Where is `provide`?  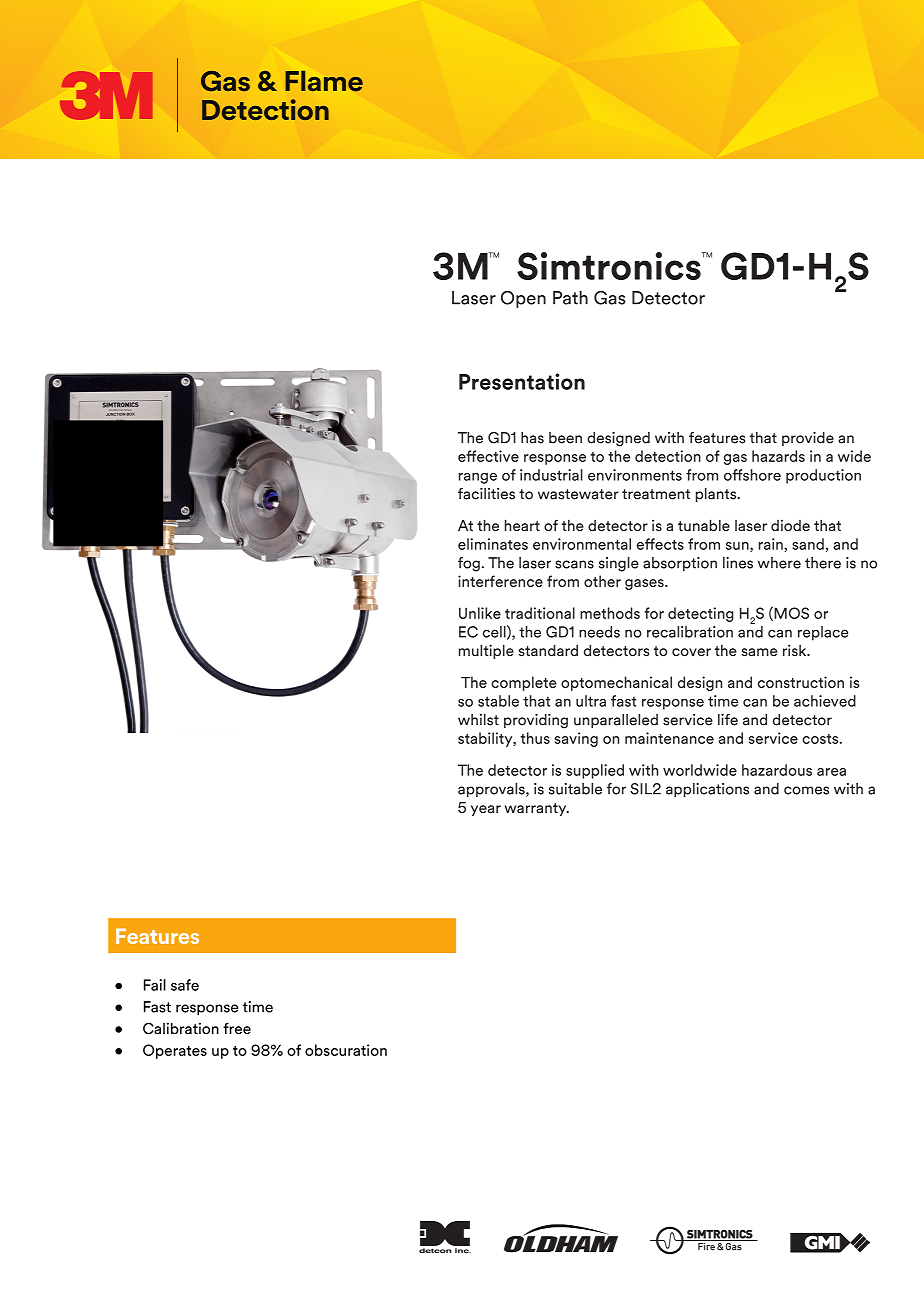 provide is located at coordinates (808, 439).
